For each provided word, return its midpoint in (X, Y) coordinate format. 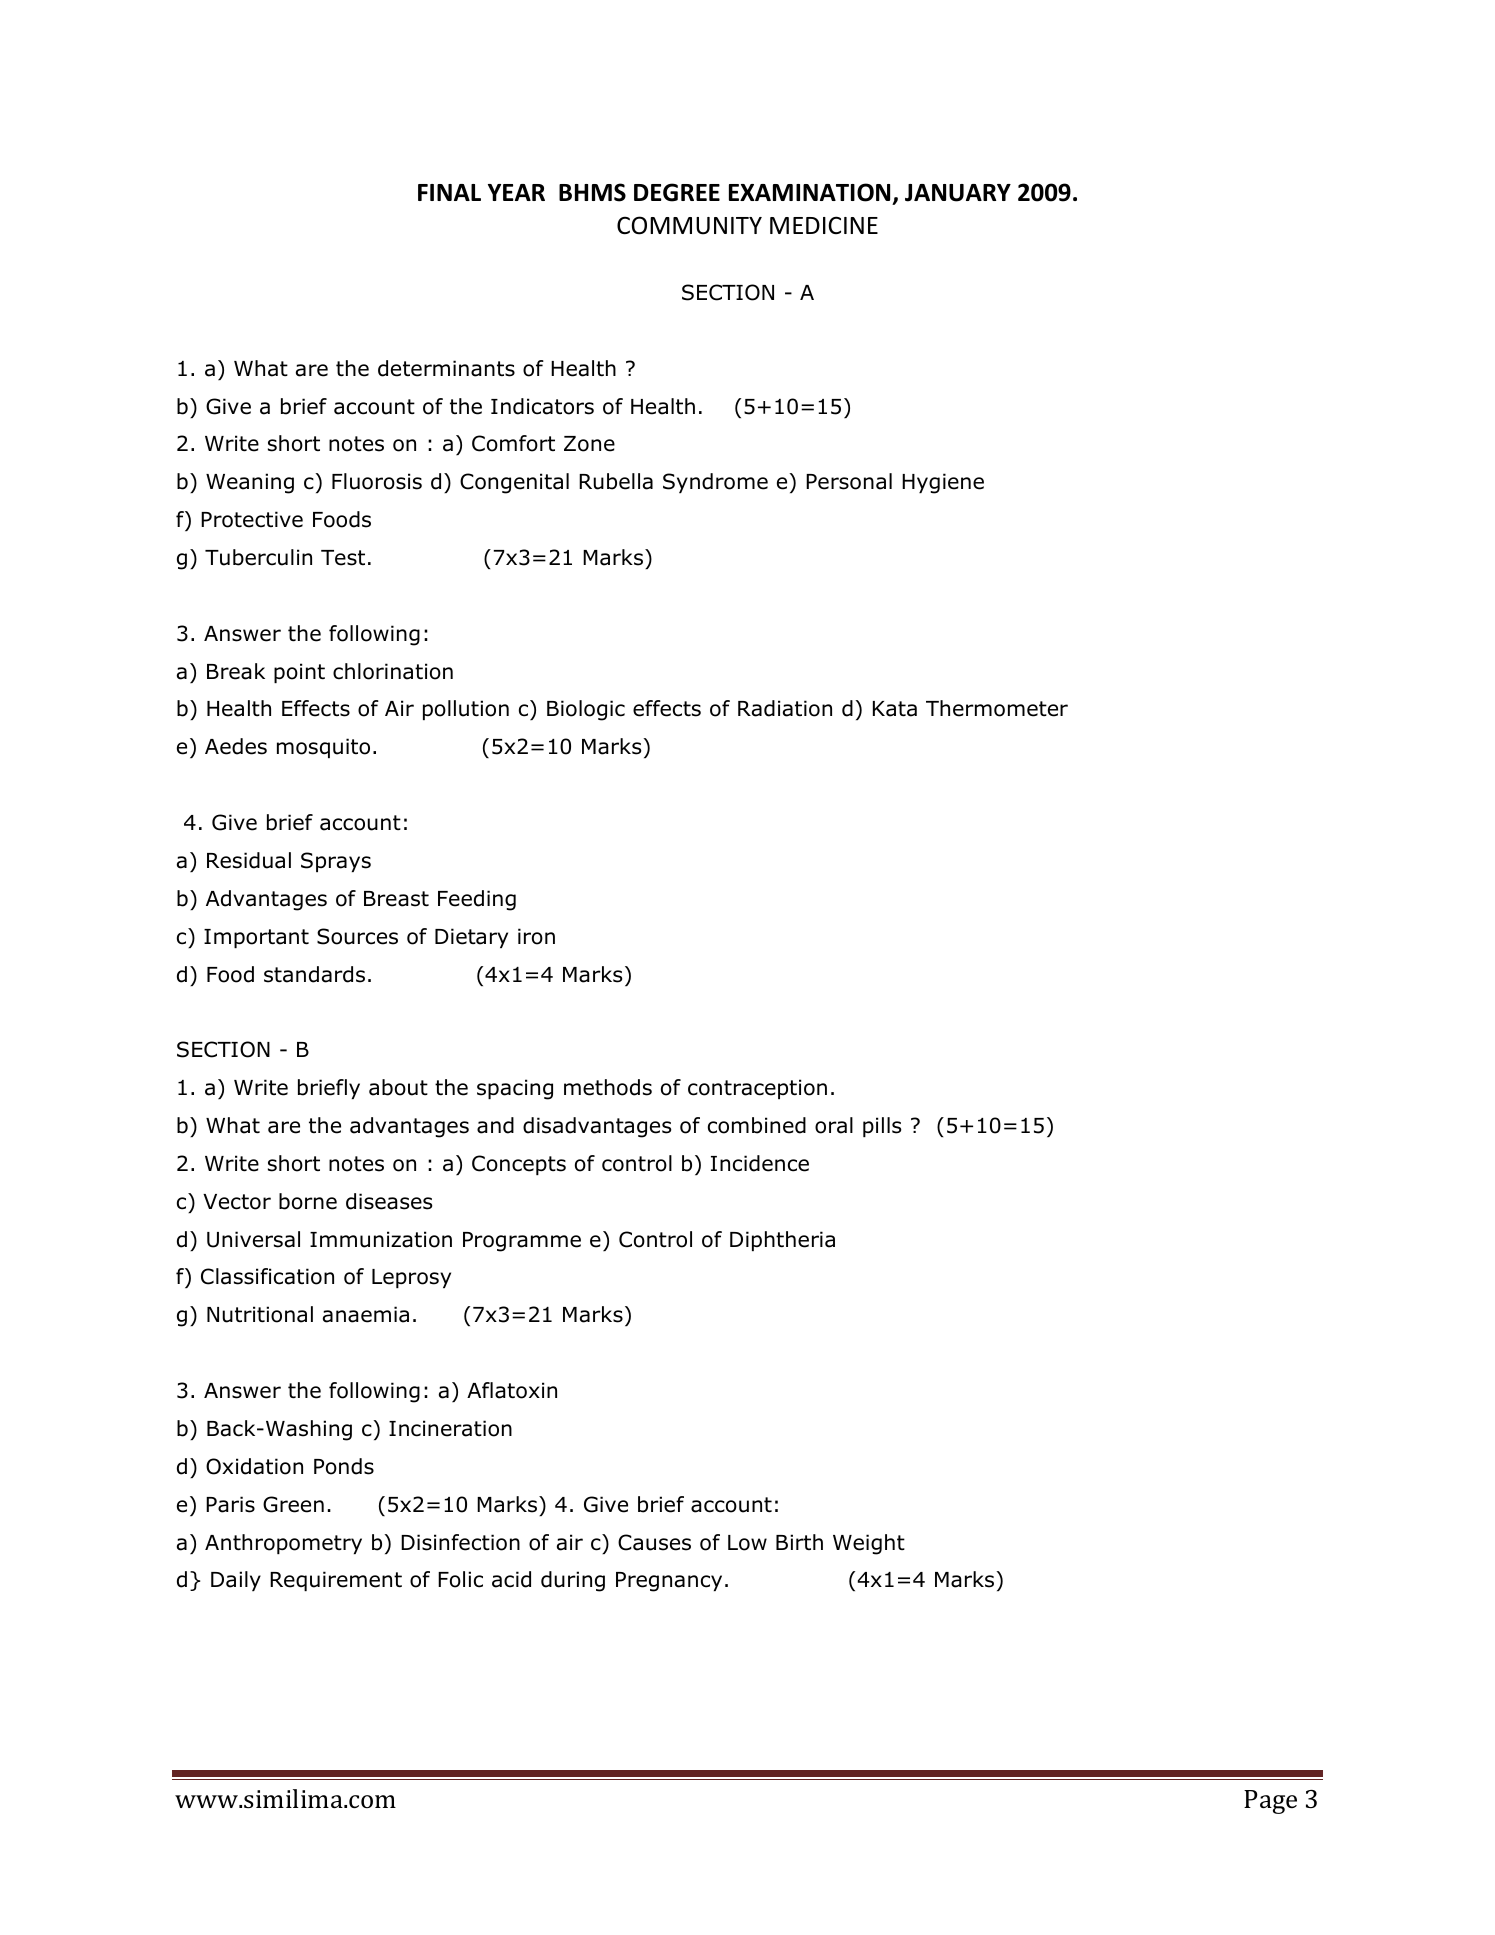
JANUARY (958, 193)
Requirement (336, 1581)
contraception (757, 1089)
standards (314, 974)
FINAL (449, 192)
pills (882, 1127)
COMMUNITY (689, 225)
